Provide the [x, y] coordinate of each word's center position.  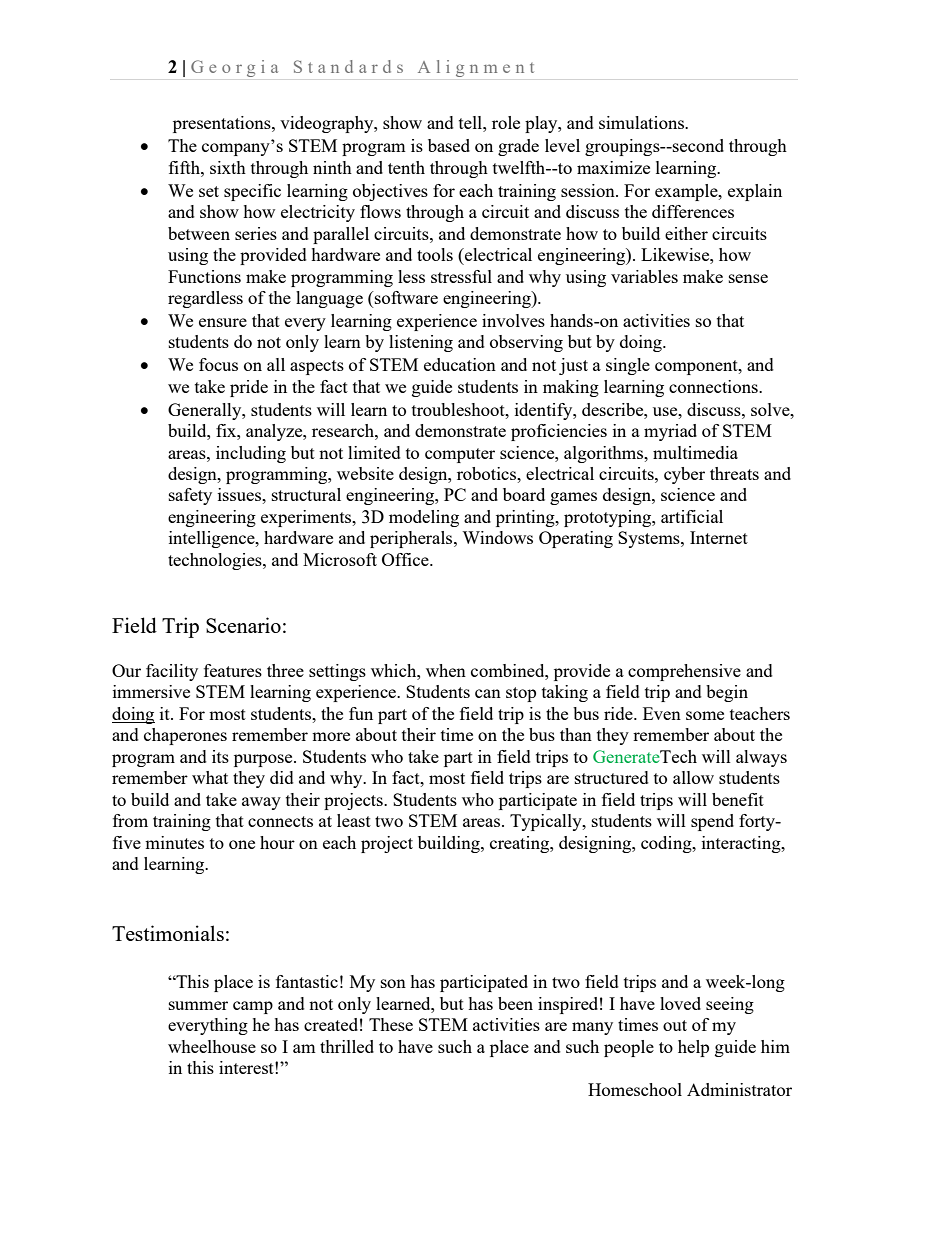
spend [712, 822]
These [391, 1024]
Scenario [243, 625]
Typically [547, 822]
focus [218, 364]
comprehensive [684, 672]
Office [406, 559]
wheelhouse [212, 1046]
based [449, 145]
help [693, 1048]
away [261, 803]
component [697, 367]
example [687, 192]
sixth [228, 167]
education [460, 364]
